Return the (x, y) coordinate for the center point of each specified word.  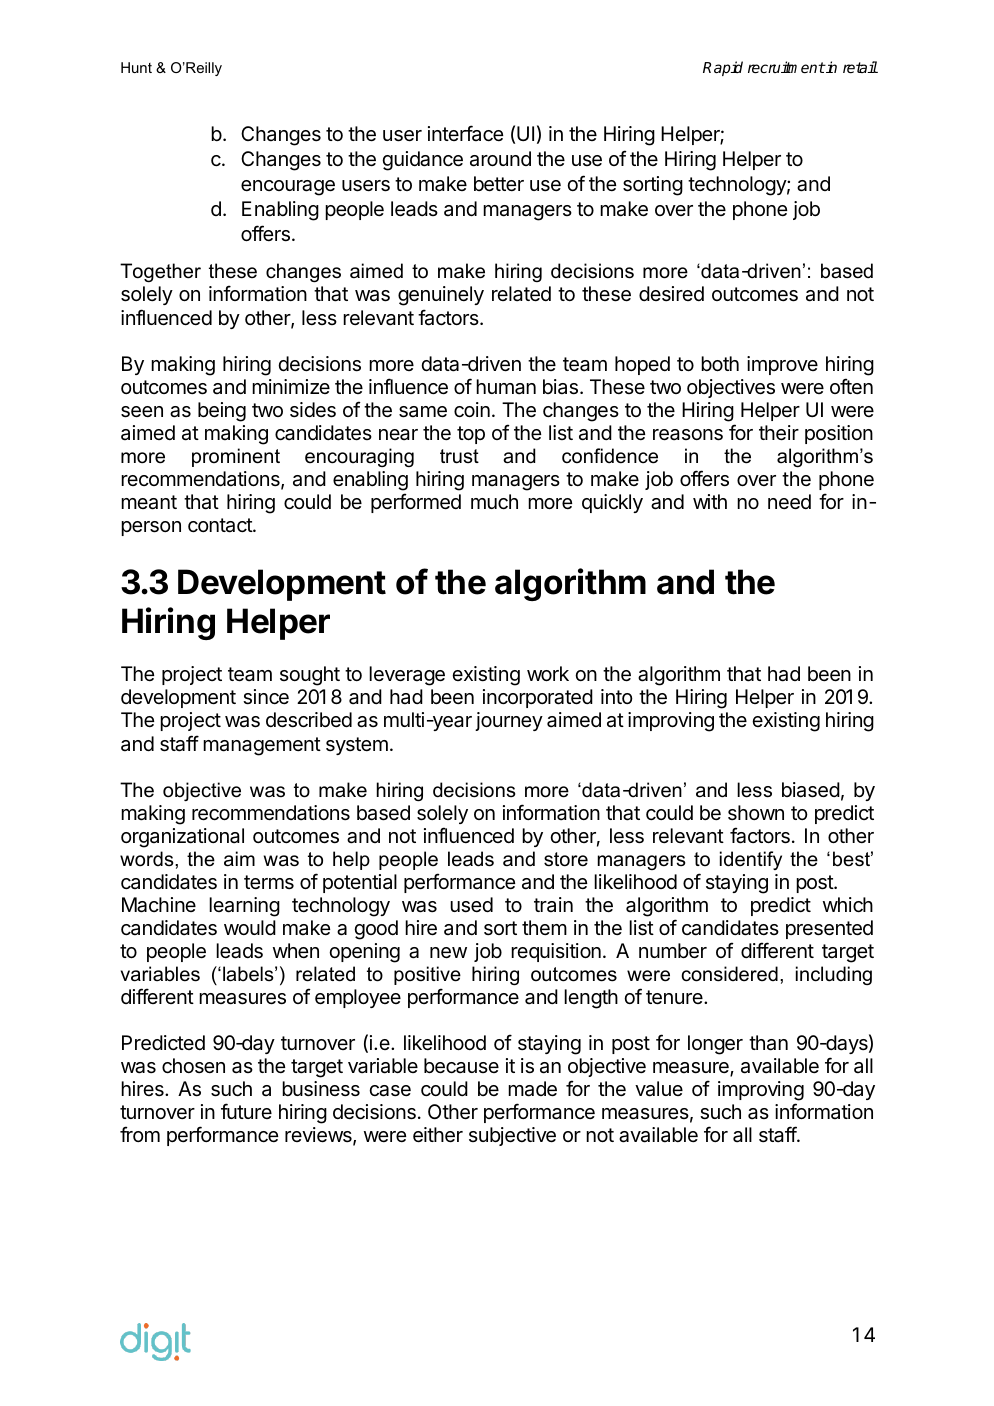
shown (756, 813)
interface (465, 133)
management (262, 746)
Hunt (136, 67)
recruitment (786, 67)
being (222, 412)
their (779, 433)
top (471, 435)
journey (509, 721)
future (246, 1111)
